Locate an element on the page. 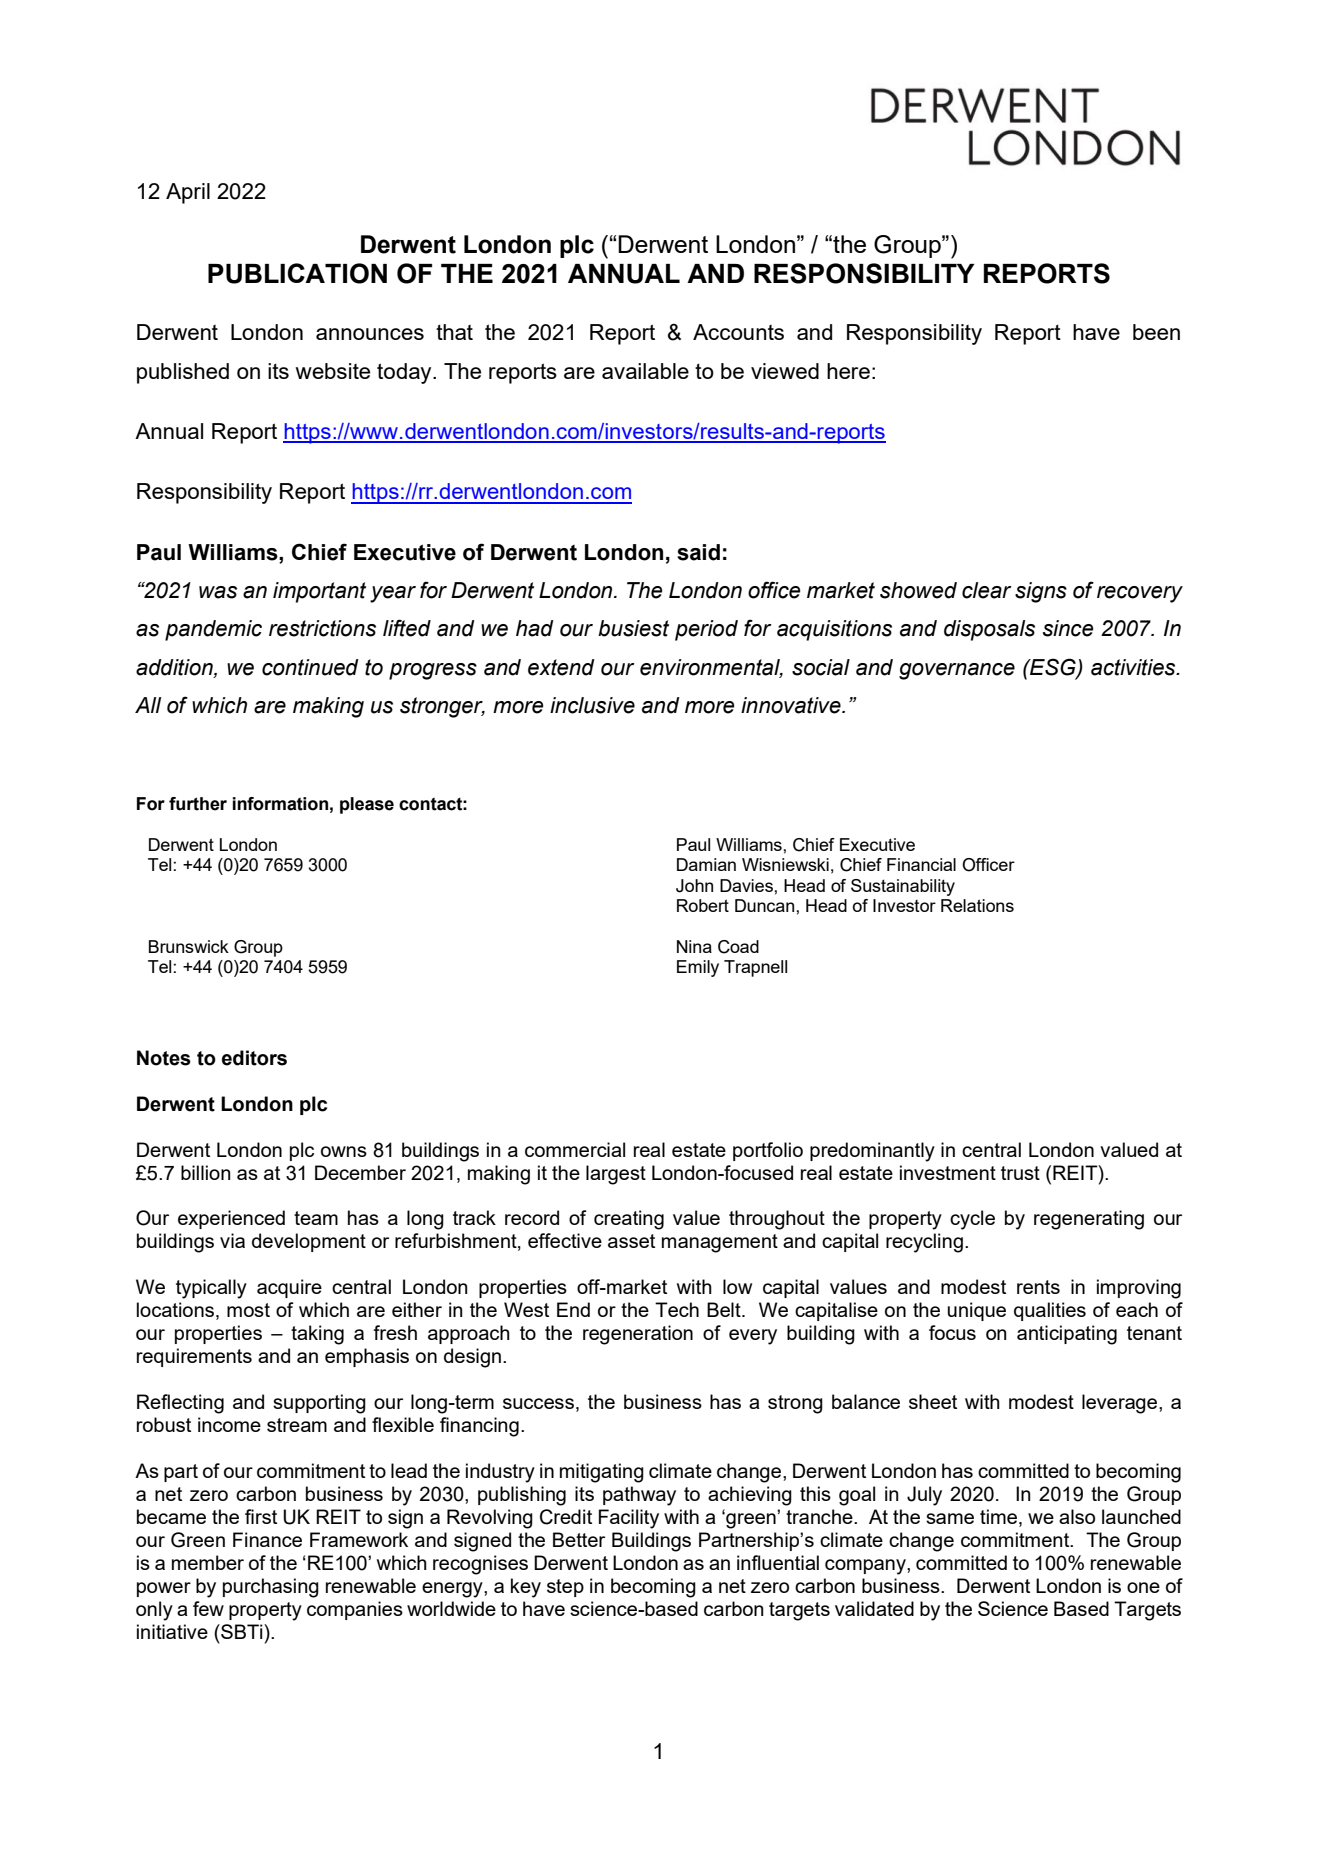 Image resolution: width=1321 pixels, height=1868 pixels. PUBLICATION is located at coordinates (297, 273).
